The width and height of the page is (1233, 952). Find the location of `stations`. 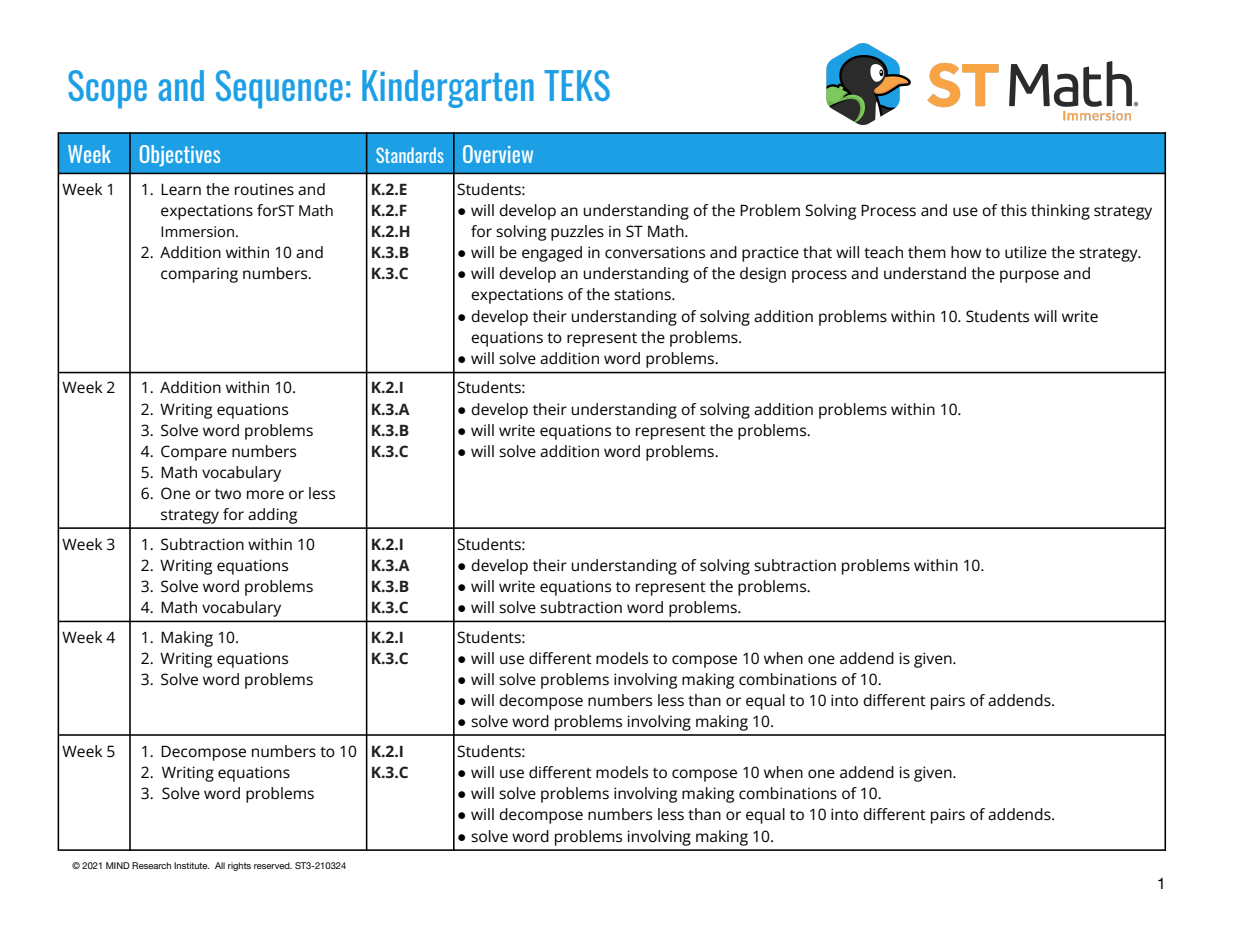

stations is located at coordinates (643, 294).
